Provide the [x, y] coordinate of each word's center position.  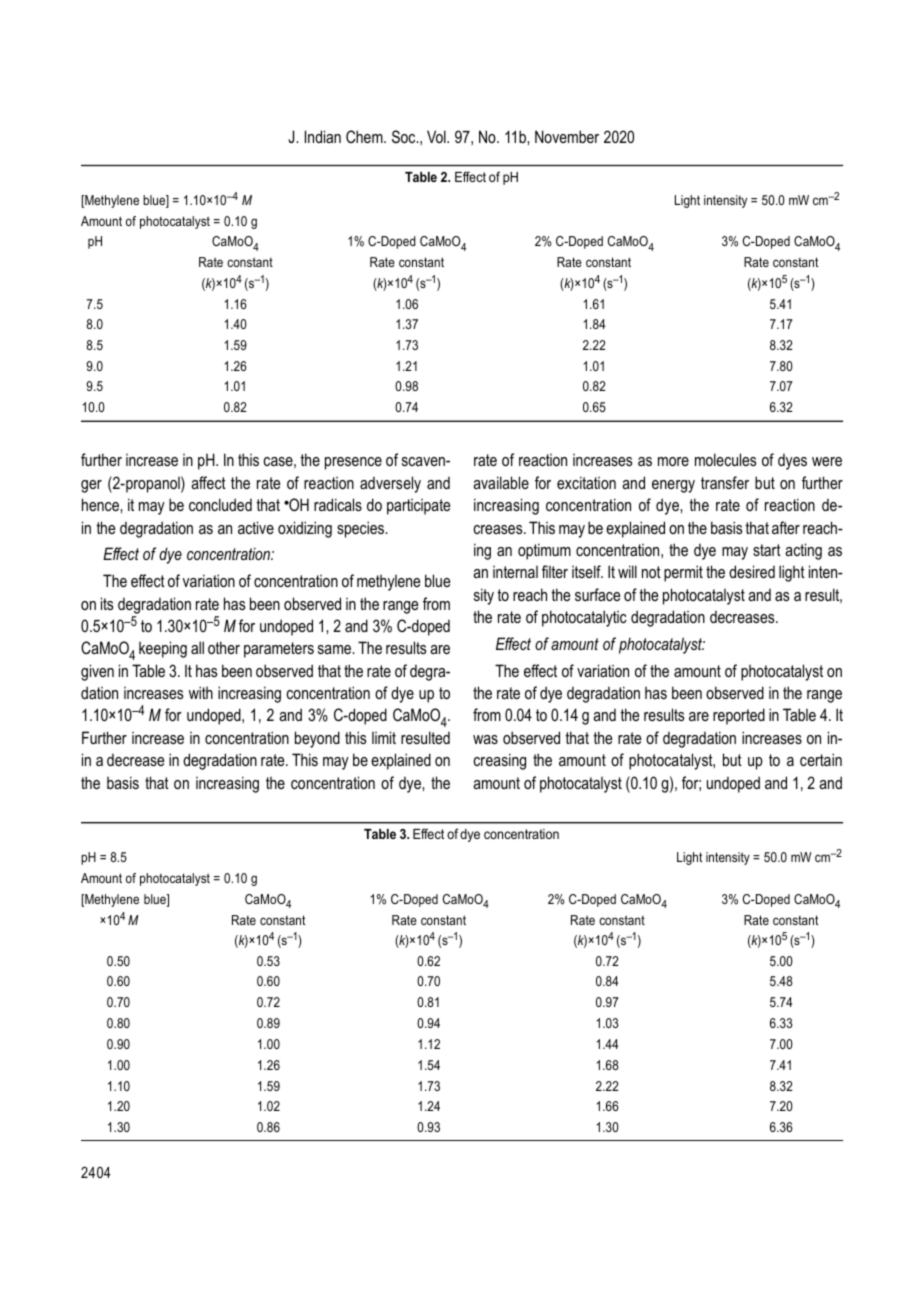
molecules [725, 459]
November [567, 136]
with [201, 692]
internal [515, 572]
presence [353, 463]
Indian [323, 136]
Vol [437, 136]
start [767, 550]
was [485, 739]
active [256, 527]
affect [208, 482]
